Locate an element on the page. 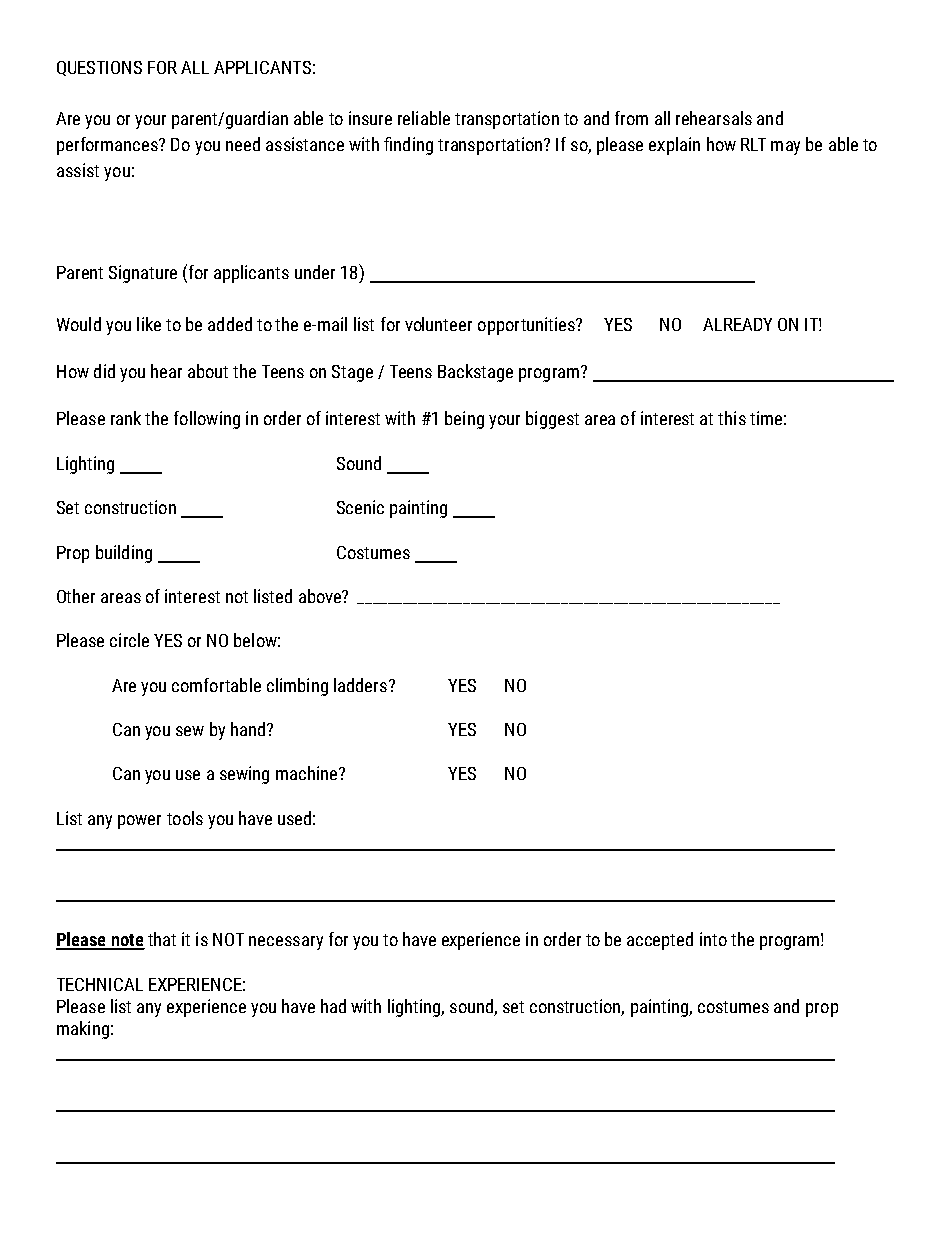  ALREADY is located at coordinates (737, 324).
